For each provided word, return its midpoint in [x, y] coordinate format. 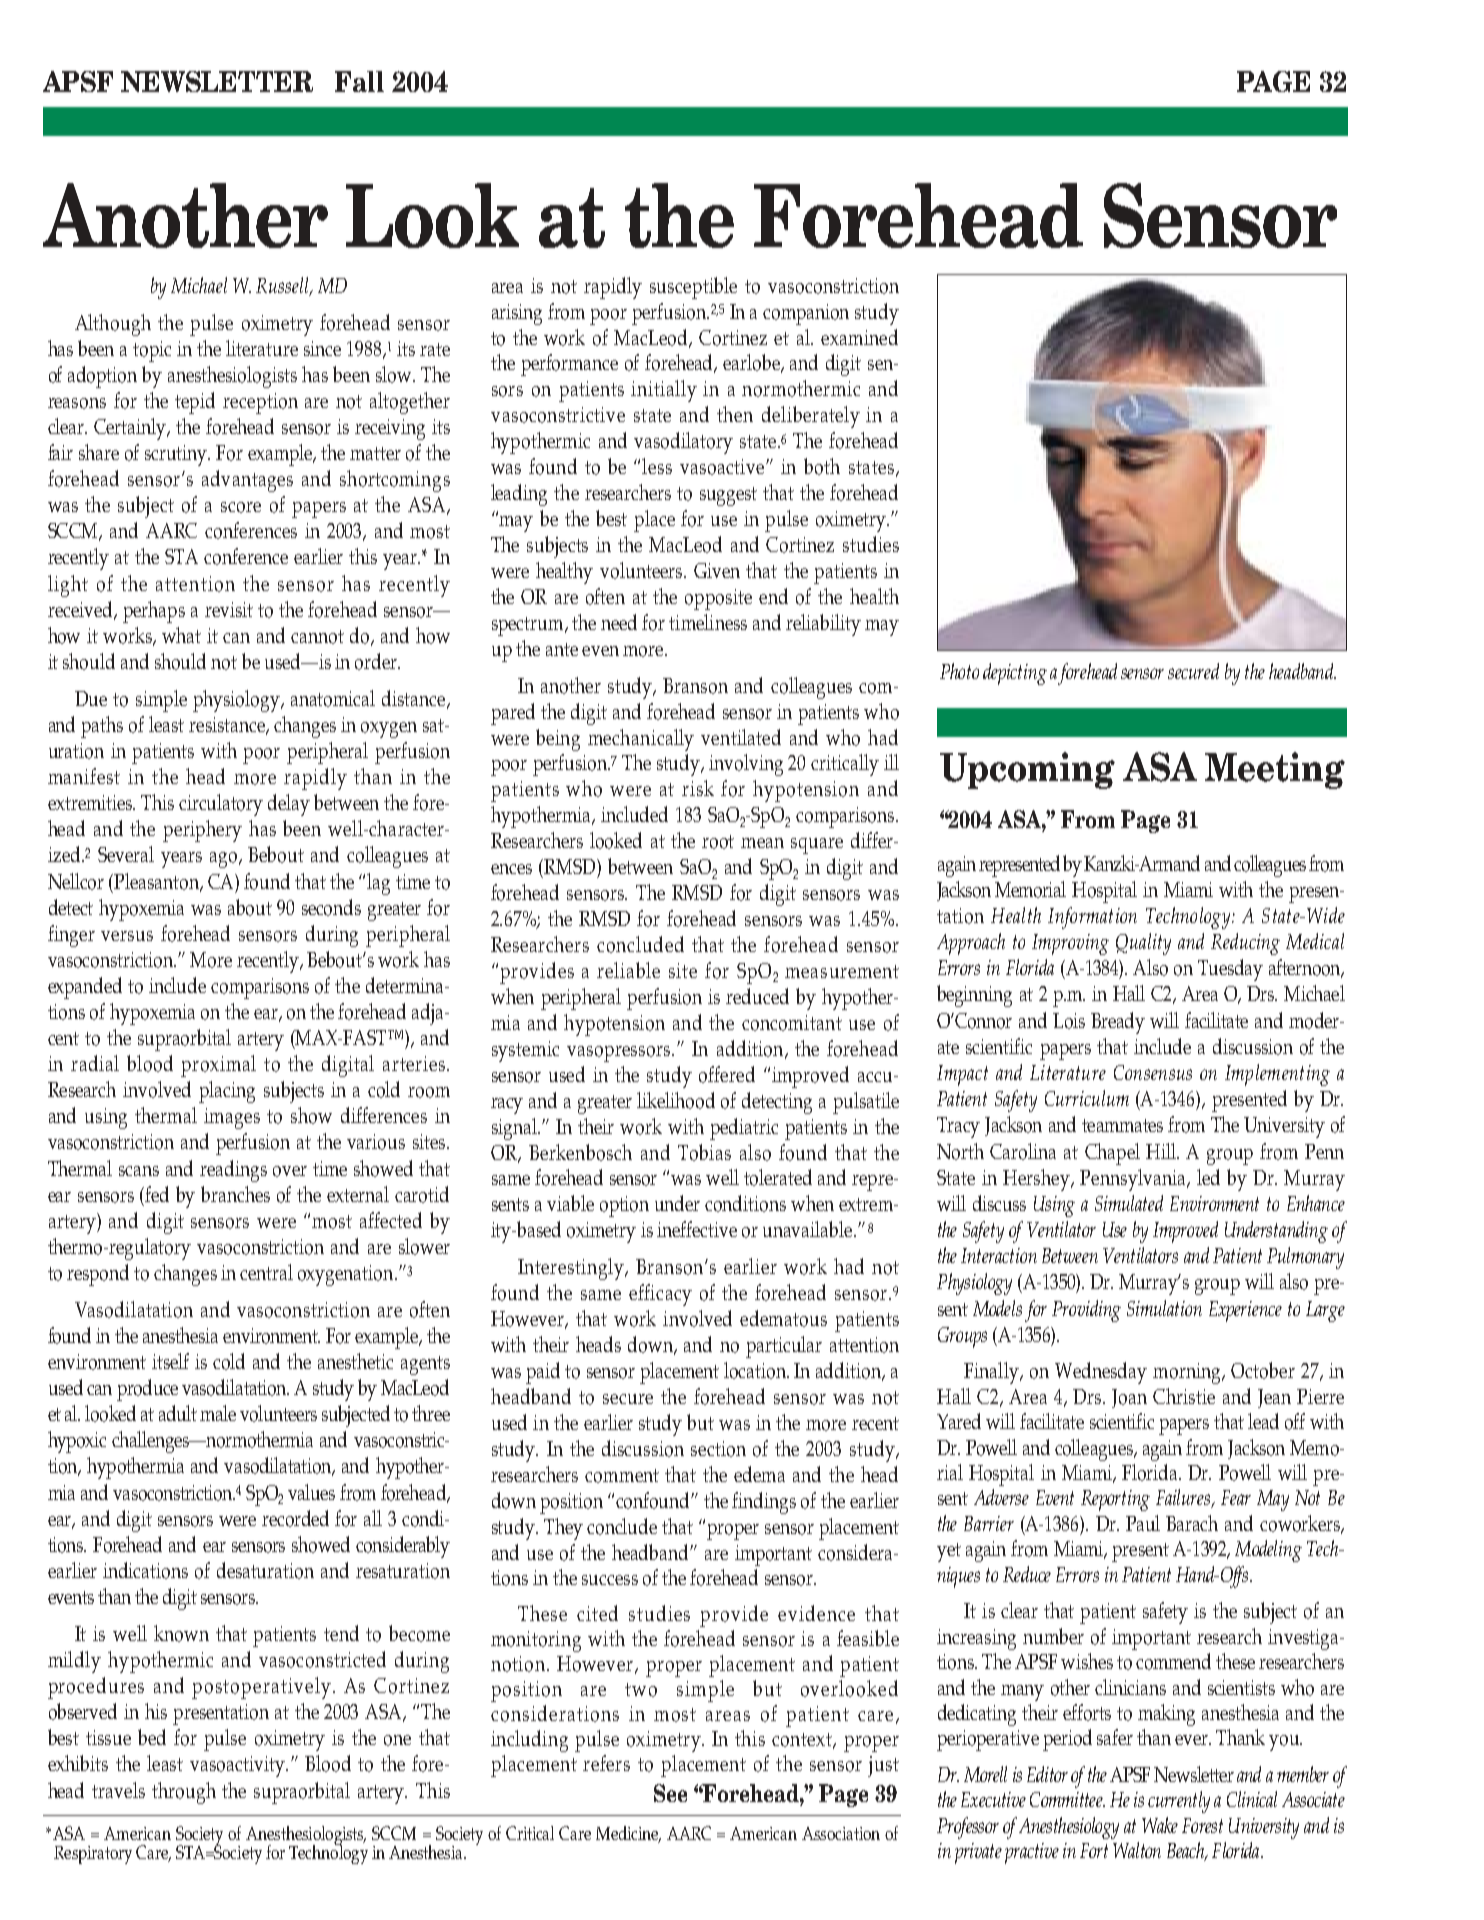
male [218, 1413]
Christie [1184, 1396]
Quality [1143, 944]
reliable [628, 970]
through [184, 1793]
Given [717, 570]
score [241, 507]
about [250, 907]
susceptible [693, 288]
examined [859, 337]
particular [784, 1347]
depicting [1015, 674]
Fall [359, 81]
